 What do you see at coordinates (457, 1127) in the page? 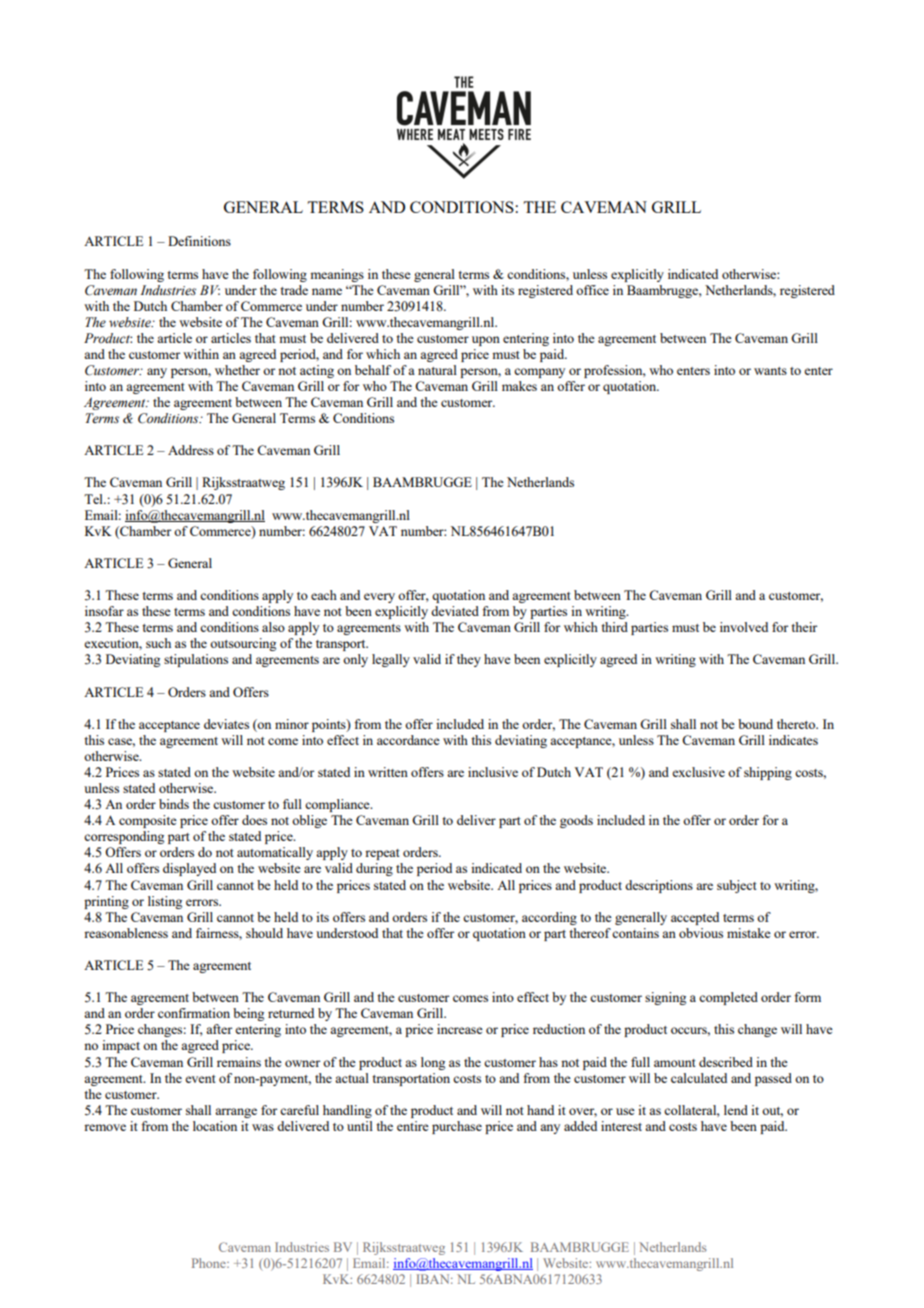
I see `purchase` at bounding box center [457, 1127].
